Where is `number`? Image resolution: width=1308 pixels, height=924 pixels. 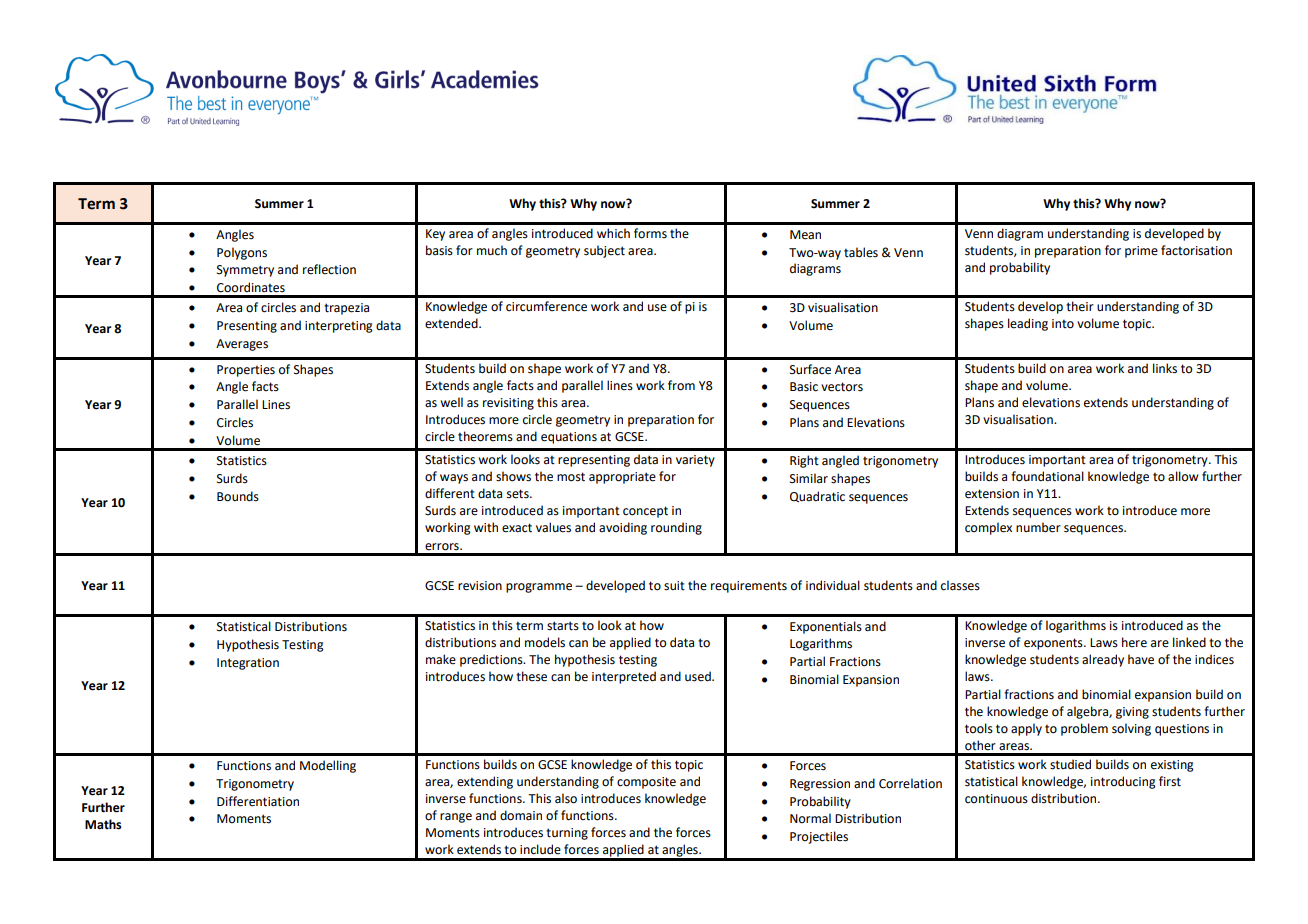 number is located at coordinates (1038, 527).
